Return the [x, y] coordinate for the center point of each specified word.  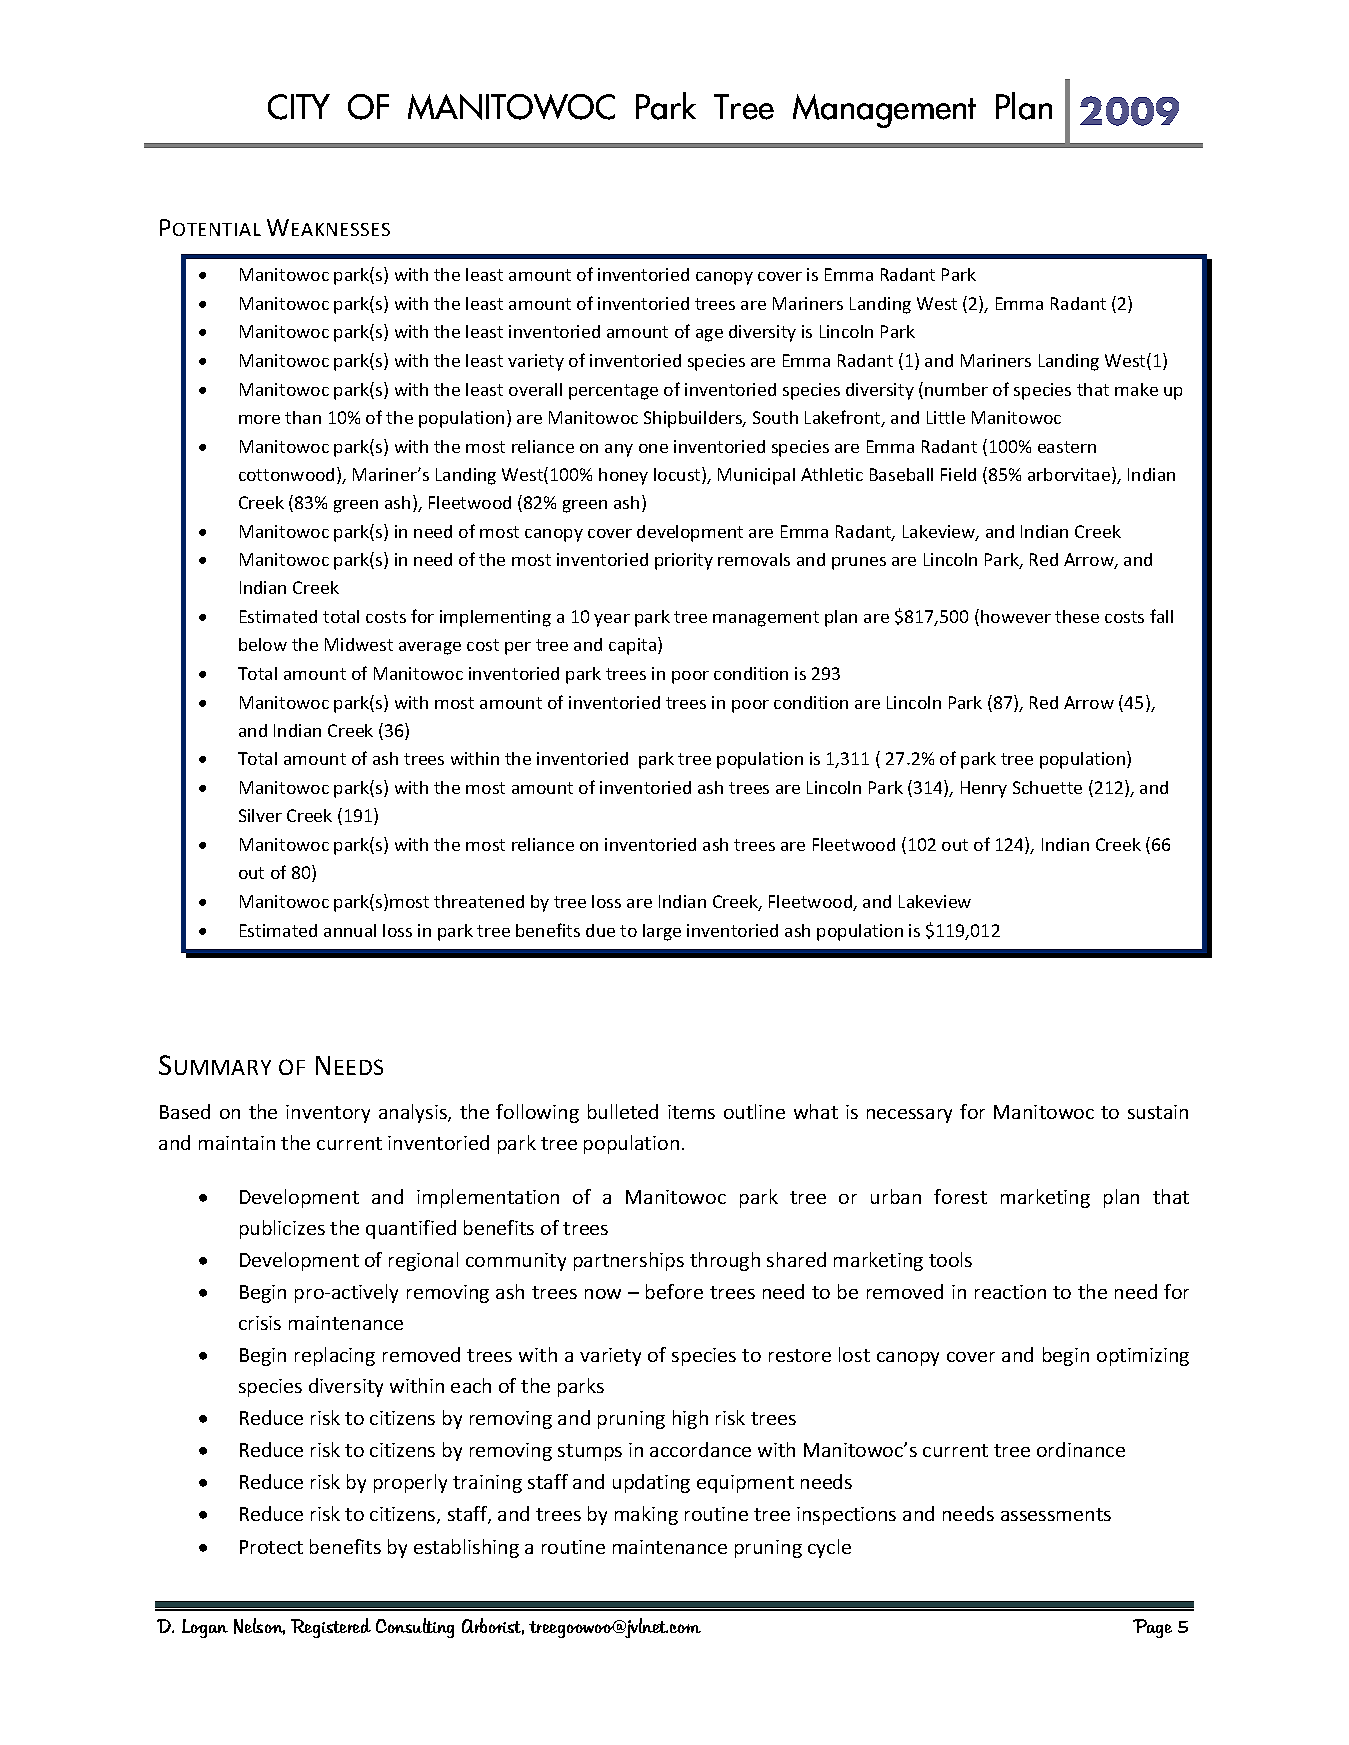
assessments [1056, 1514]
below [263, 644]
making [646, 1515]
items [691, 1112]
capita [634, 646]
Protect [271, 1547]
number [956, 389]
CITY [299, 107]
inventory [328, 1114]
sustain [1158, 1112]
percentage [613, 392]
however [1016, 616]
